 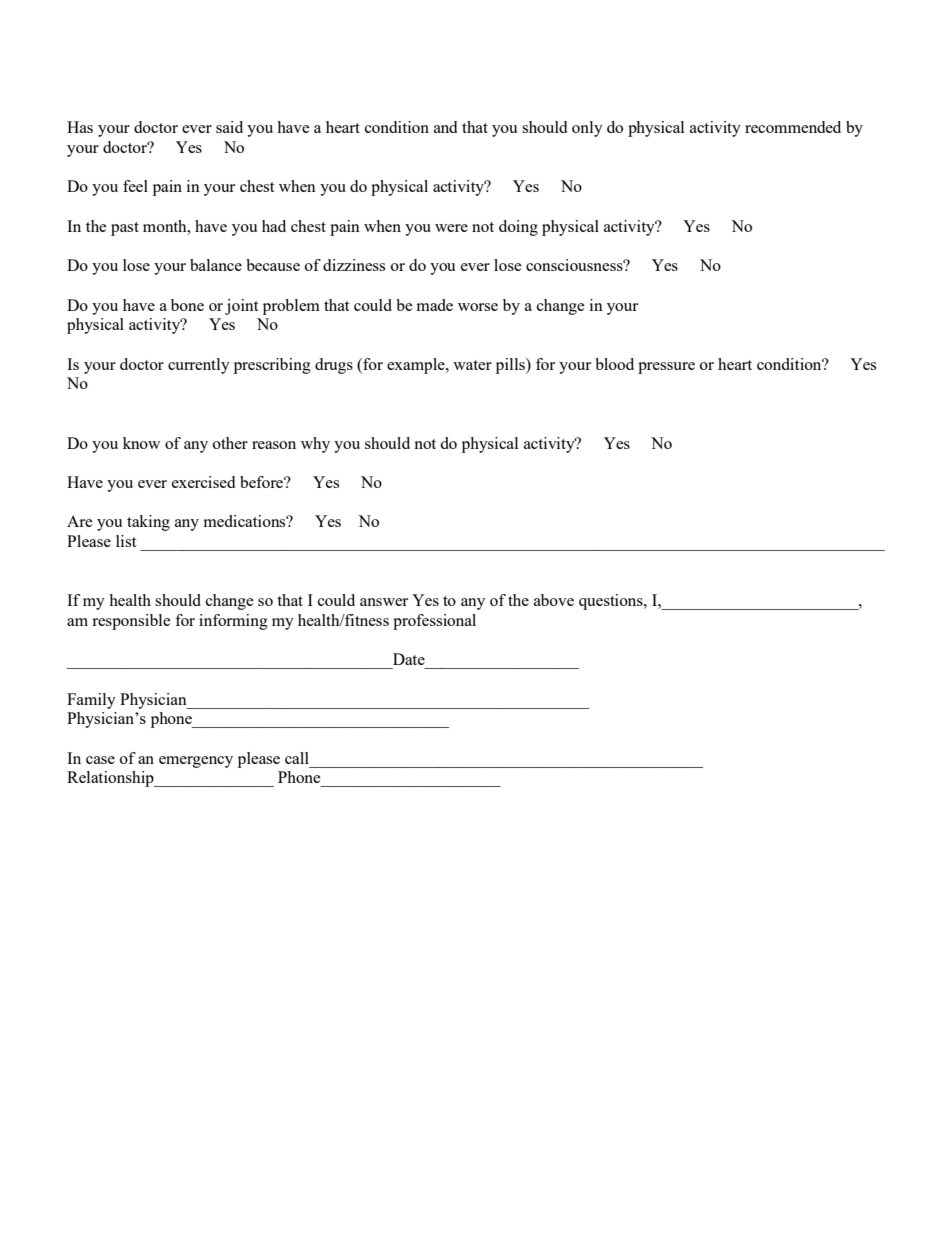 I want to click on and, so click(x=445, y=127).
